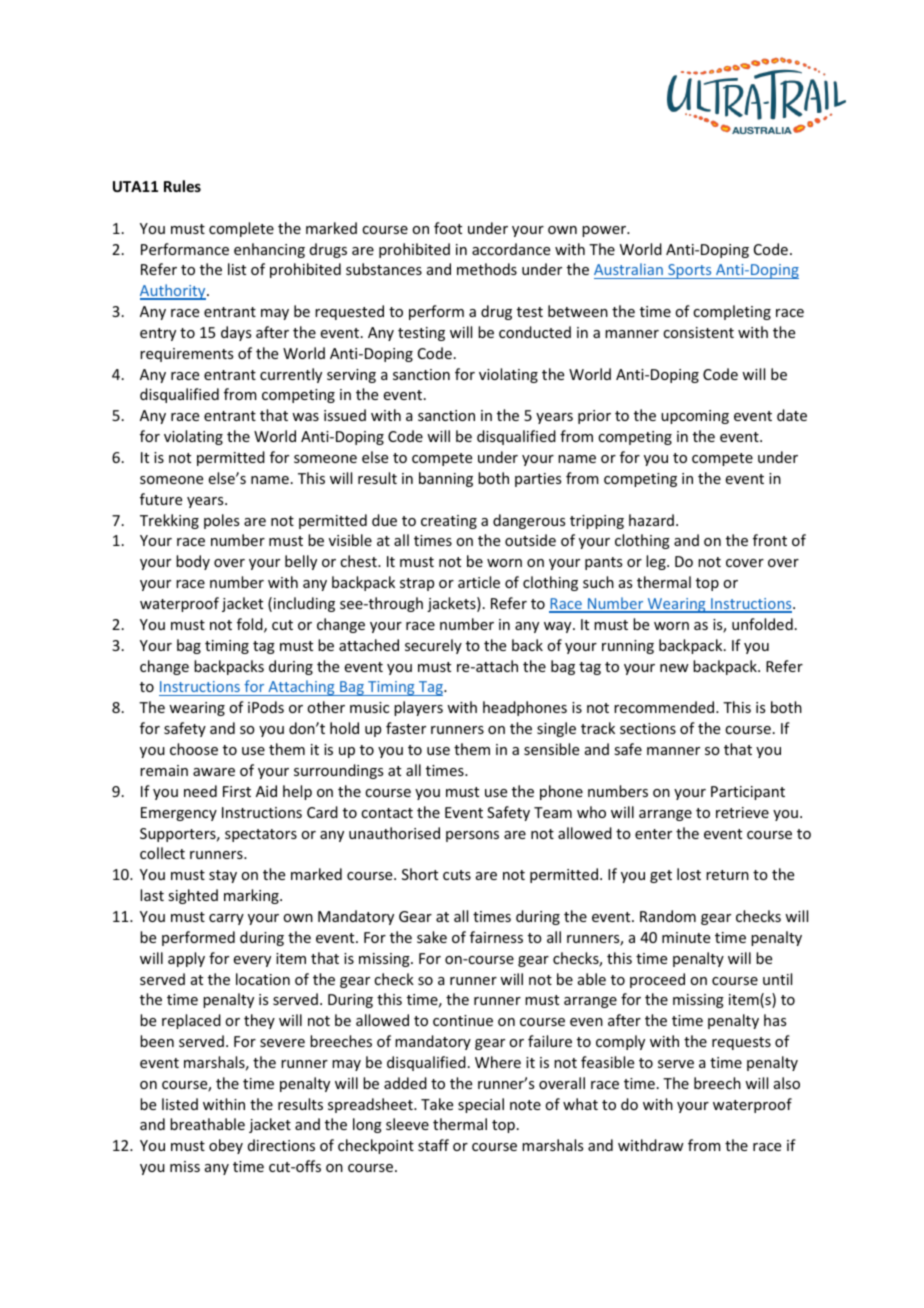 This image has height=1308, width=924. What do you see at coordinates (448, 228) in the image?
I see `foot` at bounding box center [448, 228].
